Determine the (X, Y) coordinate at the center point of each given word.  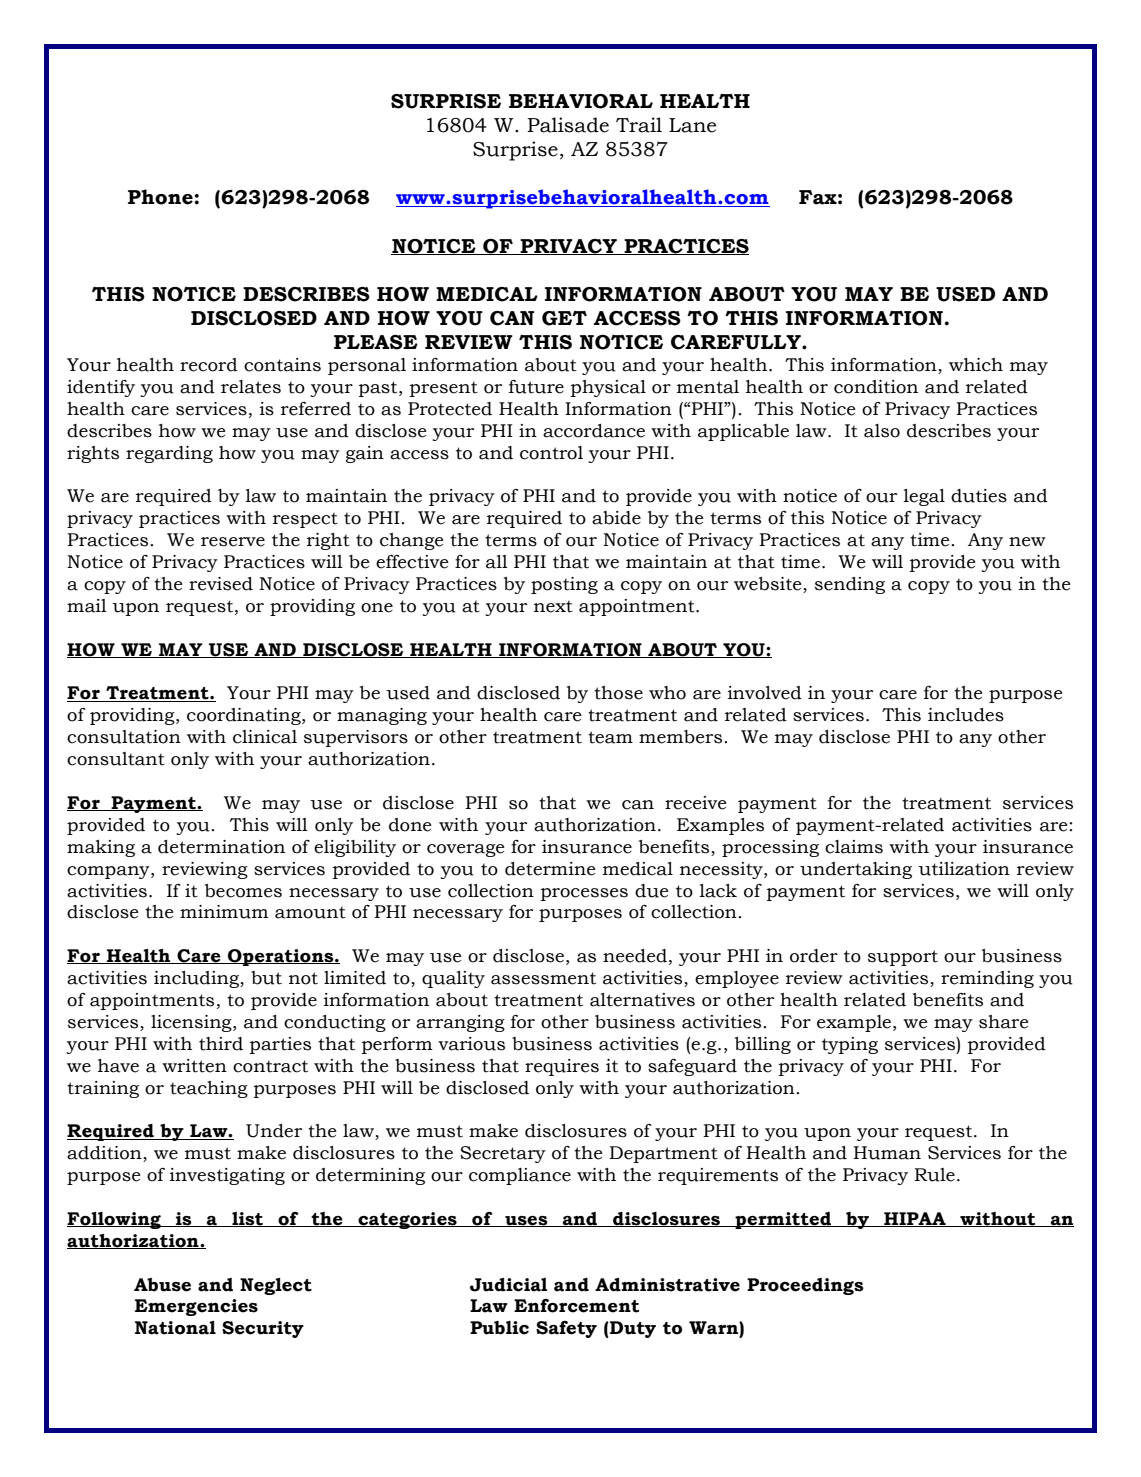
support (903, 958)
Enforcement (576, 1306)
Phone (160, 197)
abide (616, 518)
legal (924, 497)
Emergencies (196, 1307)
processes (584, 894)
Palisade (568, 125)
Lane (692, 125)
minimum (224, 912)
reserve (233, 542)
